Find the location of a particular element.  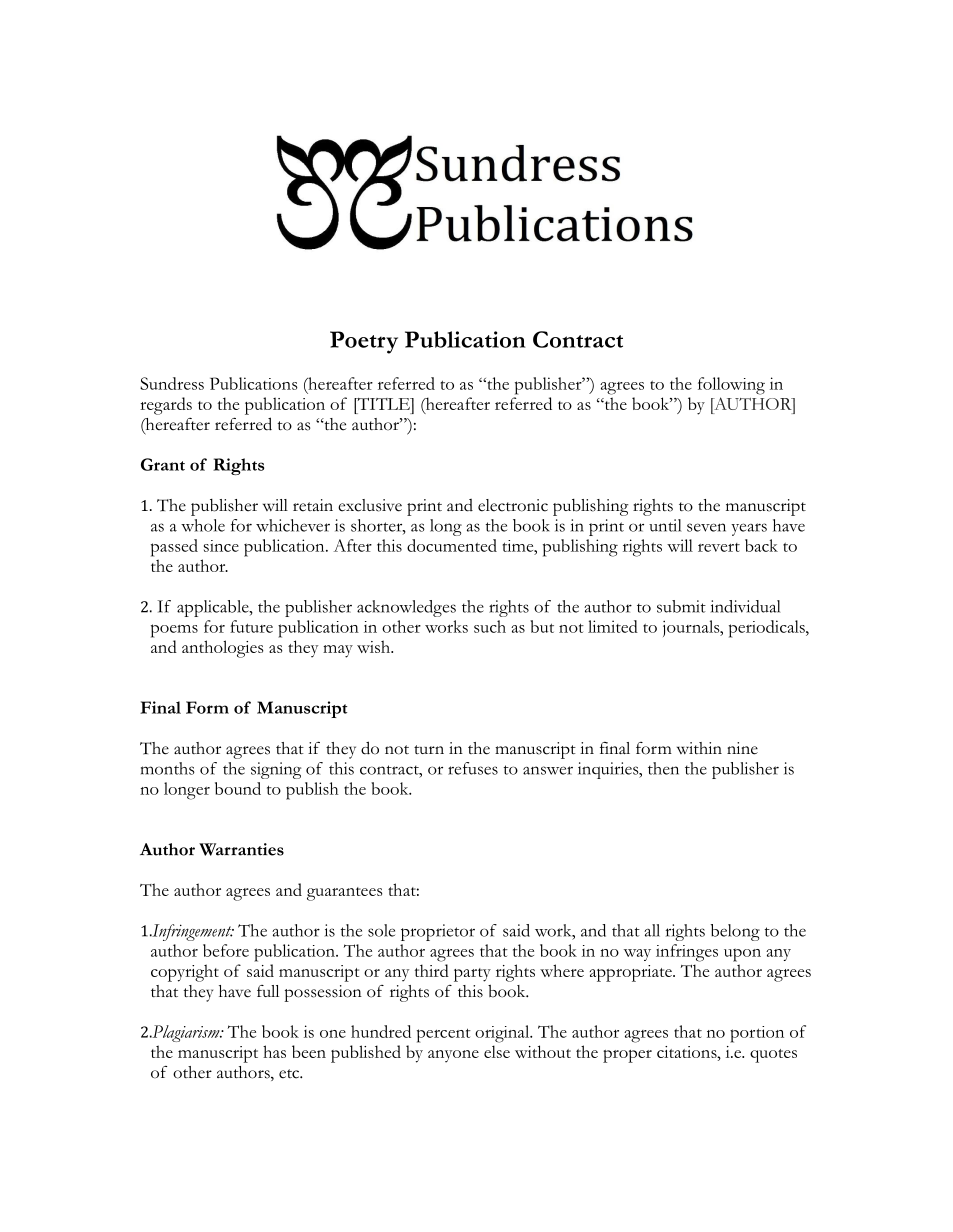

following is located at coordinates (731, 386).
